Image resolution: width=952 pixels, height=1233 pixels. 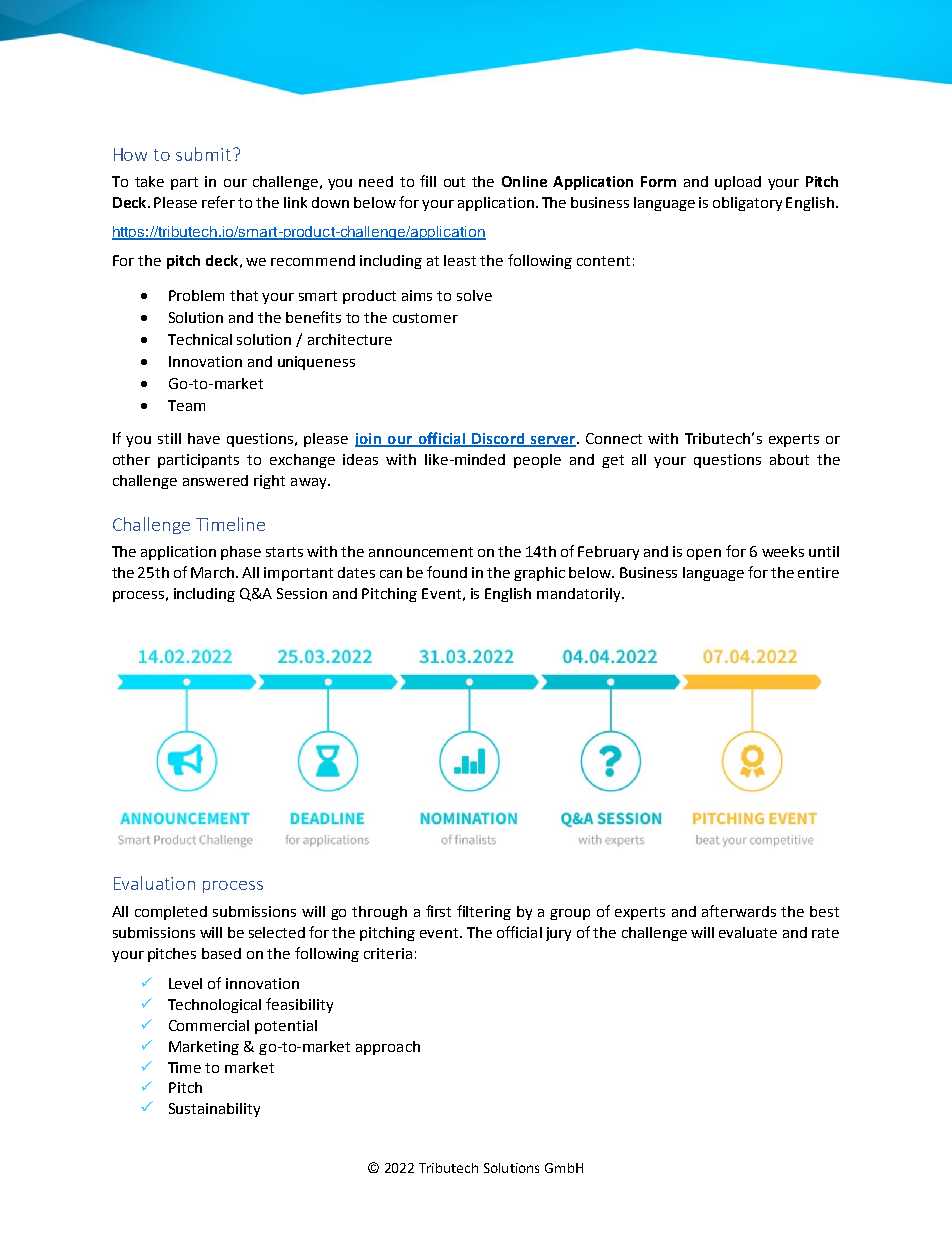 What do you see at coordinates (154, 883) in the screenshot?
I see `Evaluation` at bounding box center [154, 883].
